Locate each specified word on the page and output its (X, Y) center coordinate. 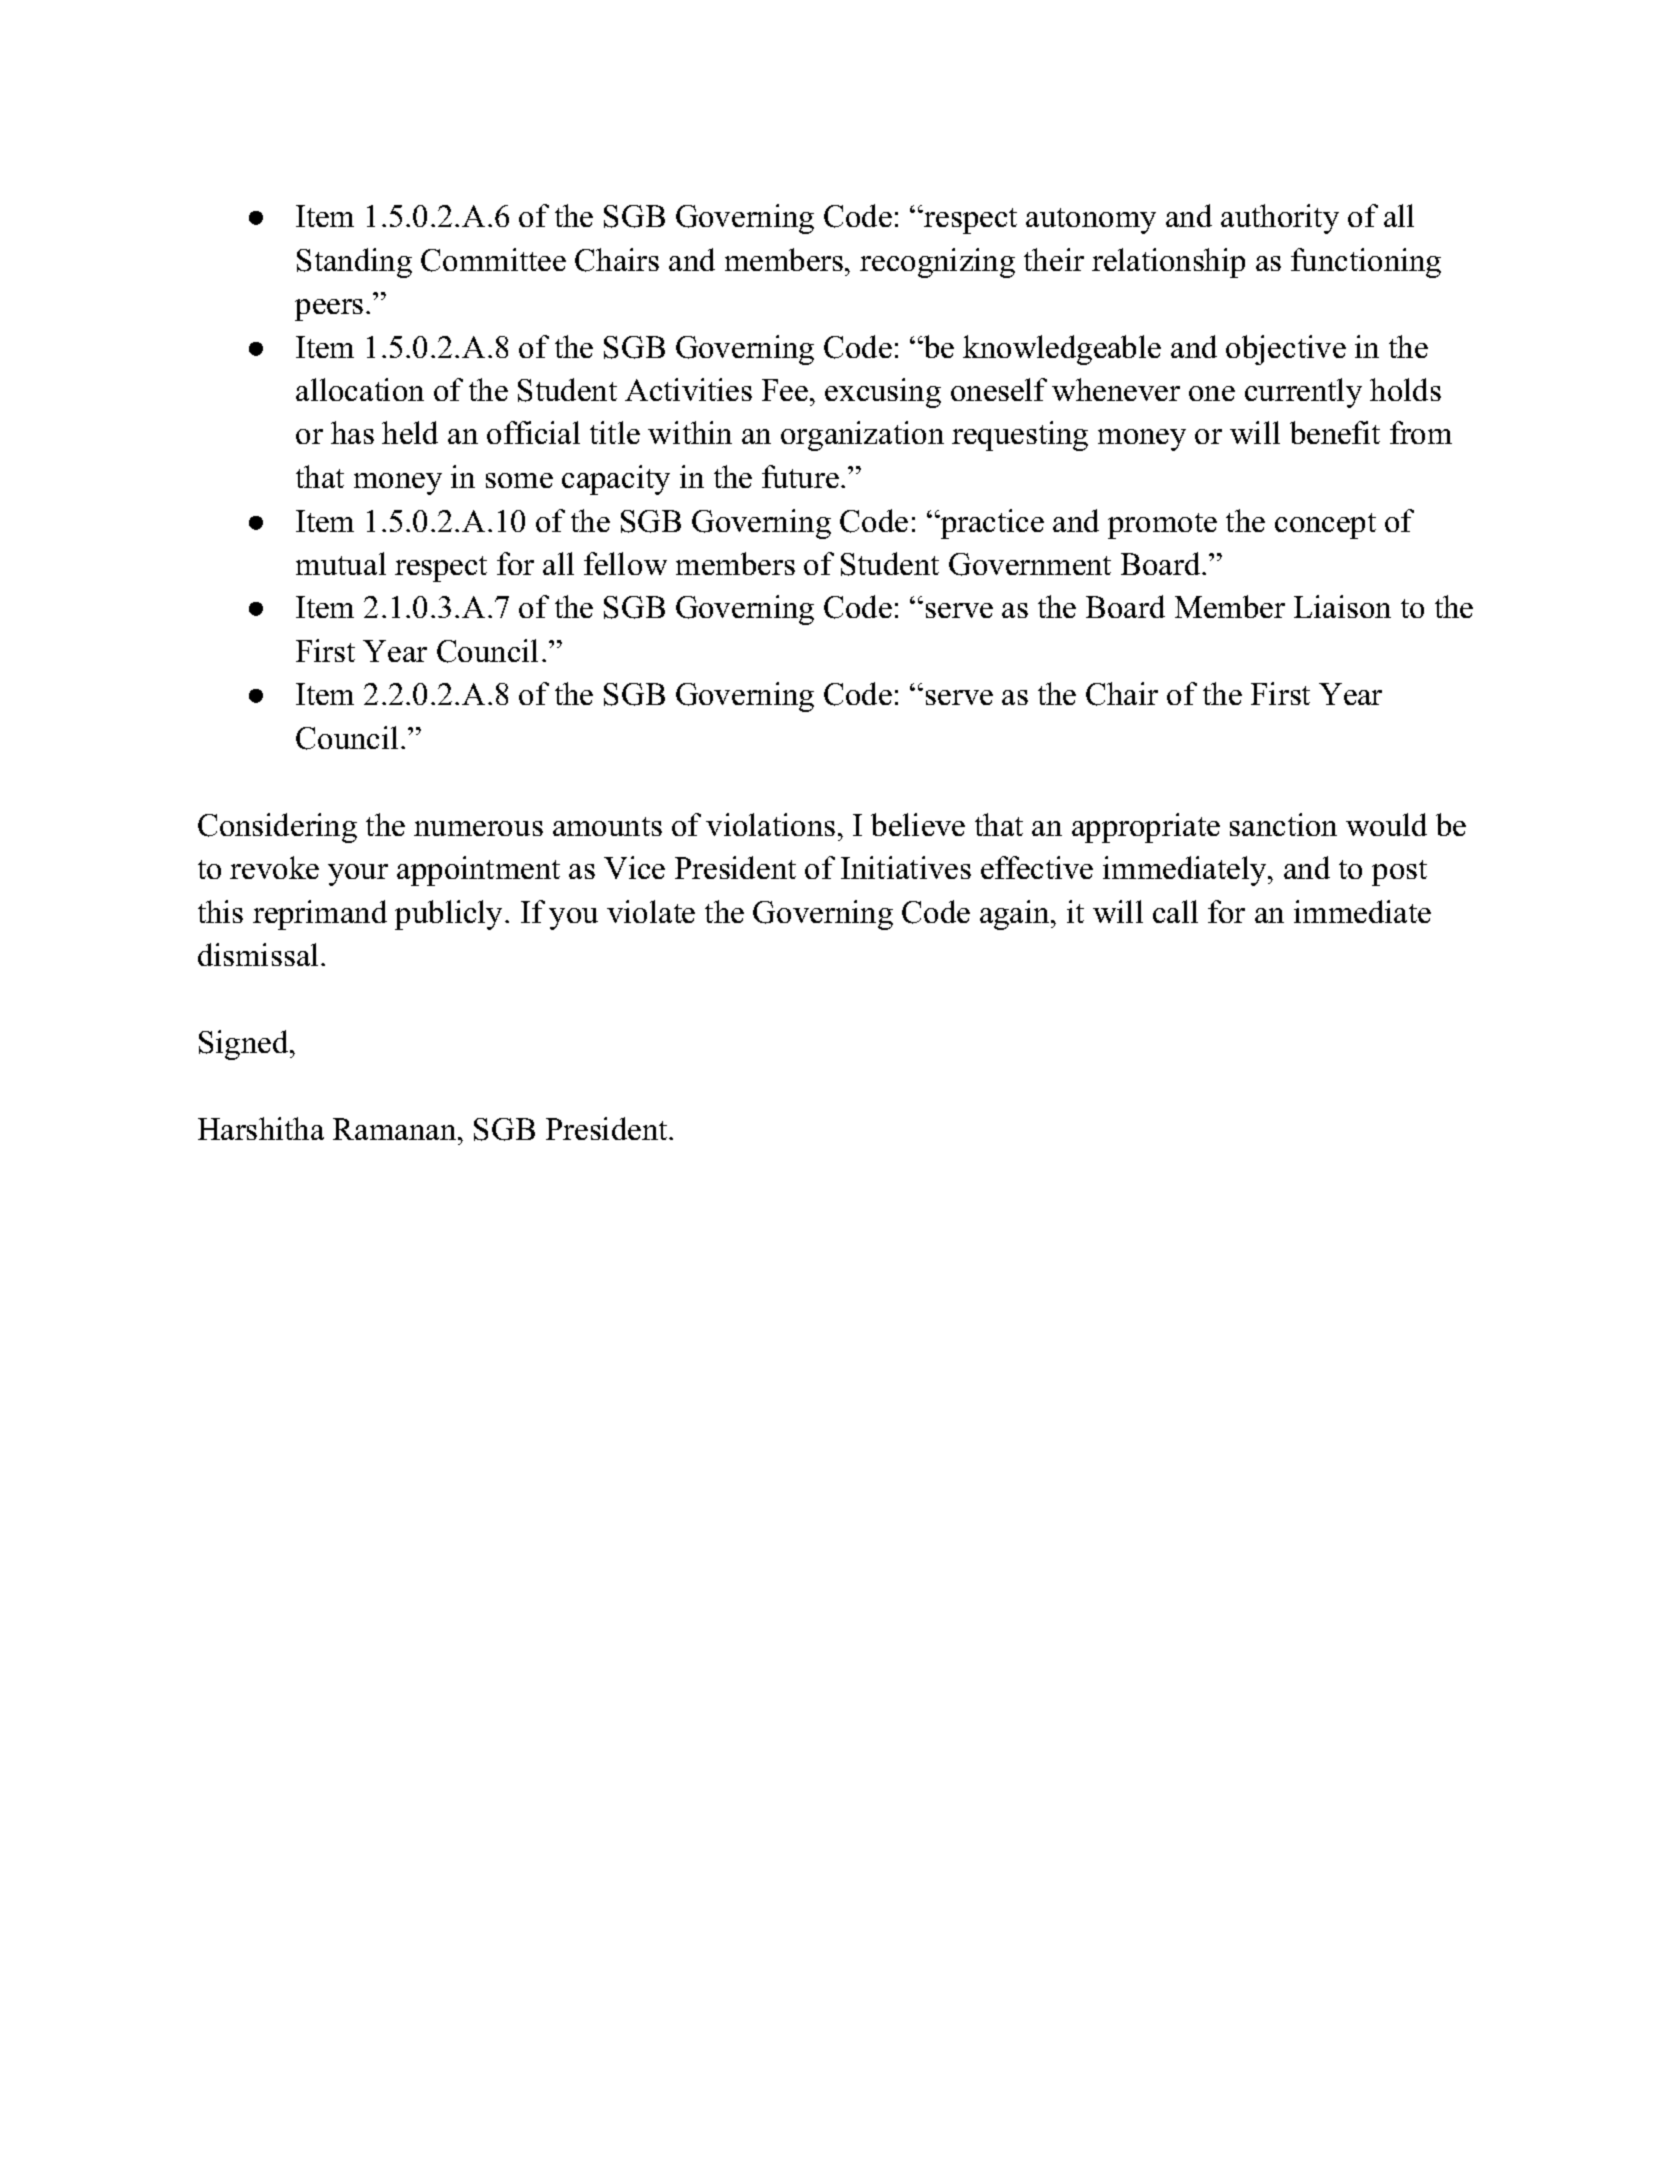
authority (1280, 219)
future (800, 476)
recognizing (937, 263)
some (519, 480)
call (1175, 911)
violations (770, 824)
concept (1325, 526)
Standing (354, 263)
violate (651, 911)
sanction (1283, 824)
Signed (245, 1045)
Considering (277, 828)
